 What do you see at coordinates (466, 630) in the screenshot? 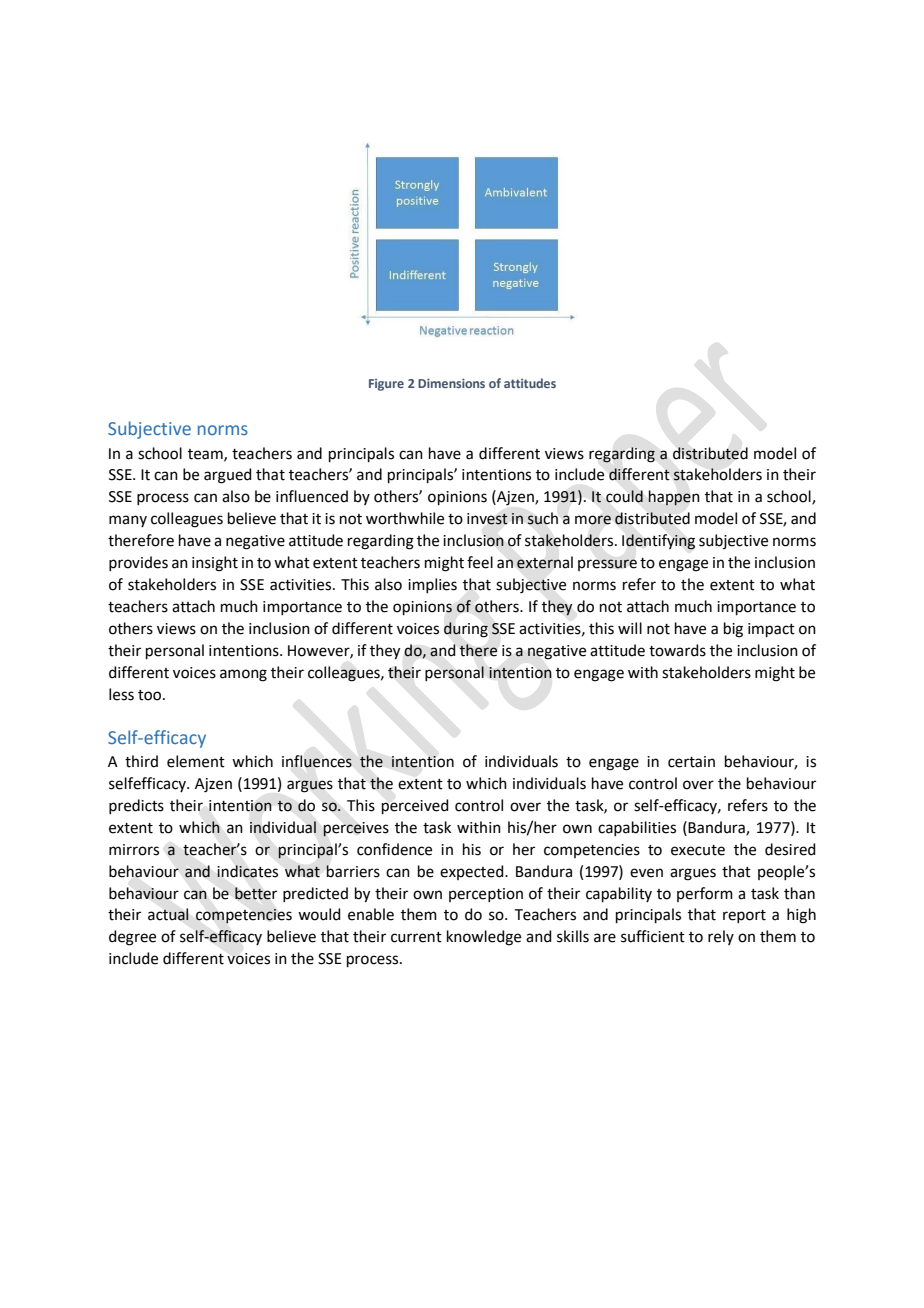
I see `during` at bounding box center [466, 630].
